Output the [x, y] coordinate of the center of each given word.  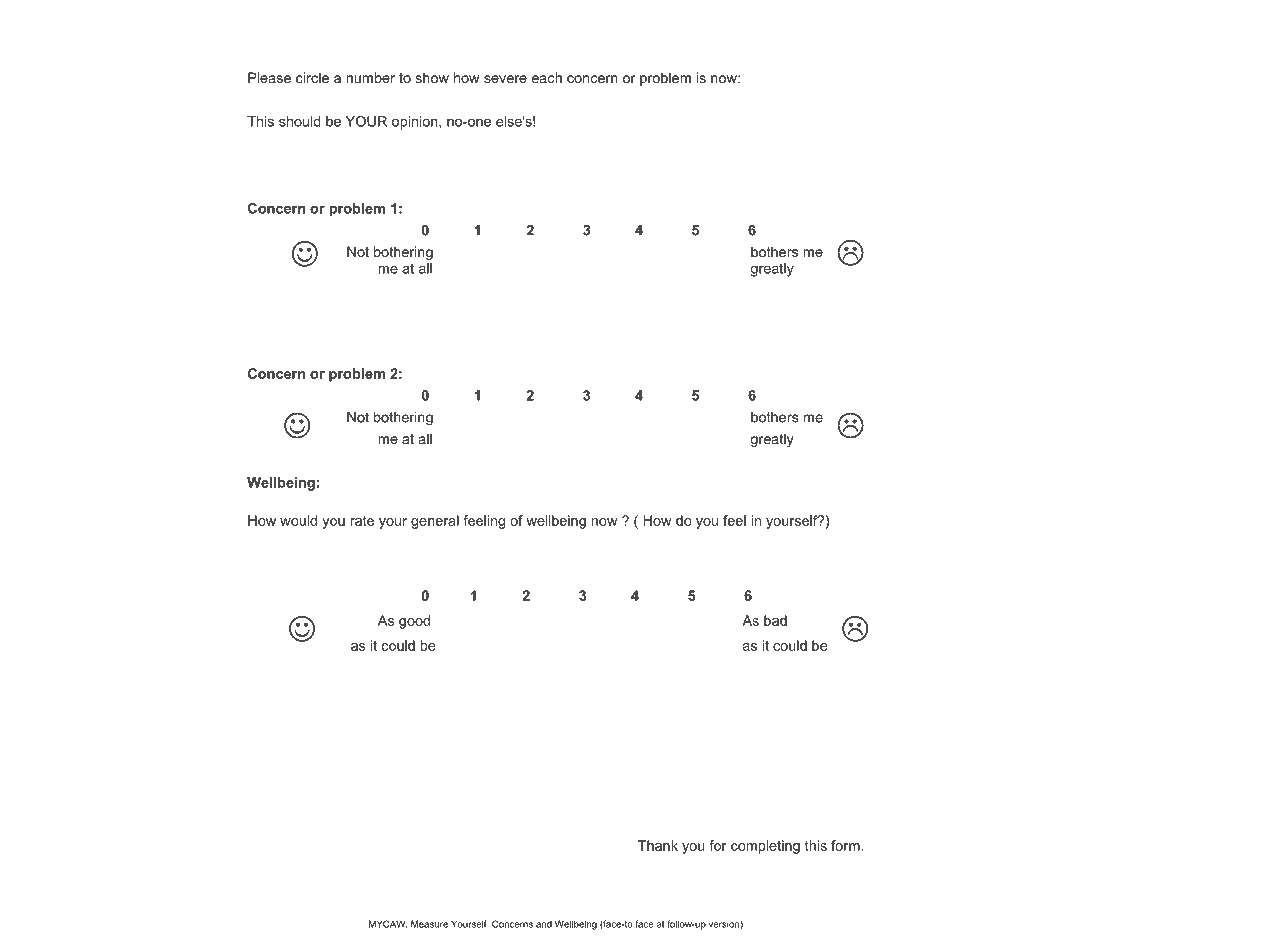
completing [765, 847]
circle [312, 77]
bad [775, 620]
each [547, 77]
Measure [429, 924]
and [544, 924]
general [435, 522]
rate [362, 521]
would [298, 520]
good [414, 622]
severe [505, 79]
